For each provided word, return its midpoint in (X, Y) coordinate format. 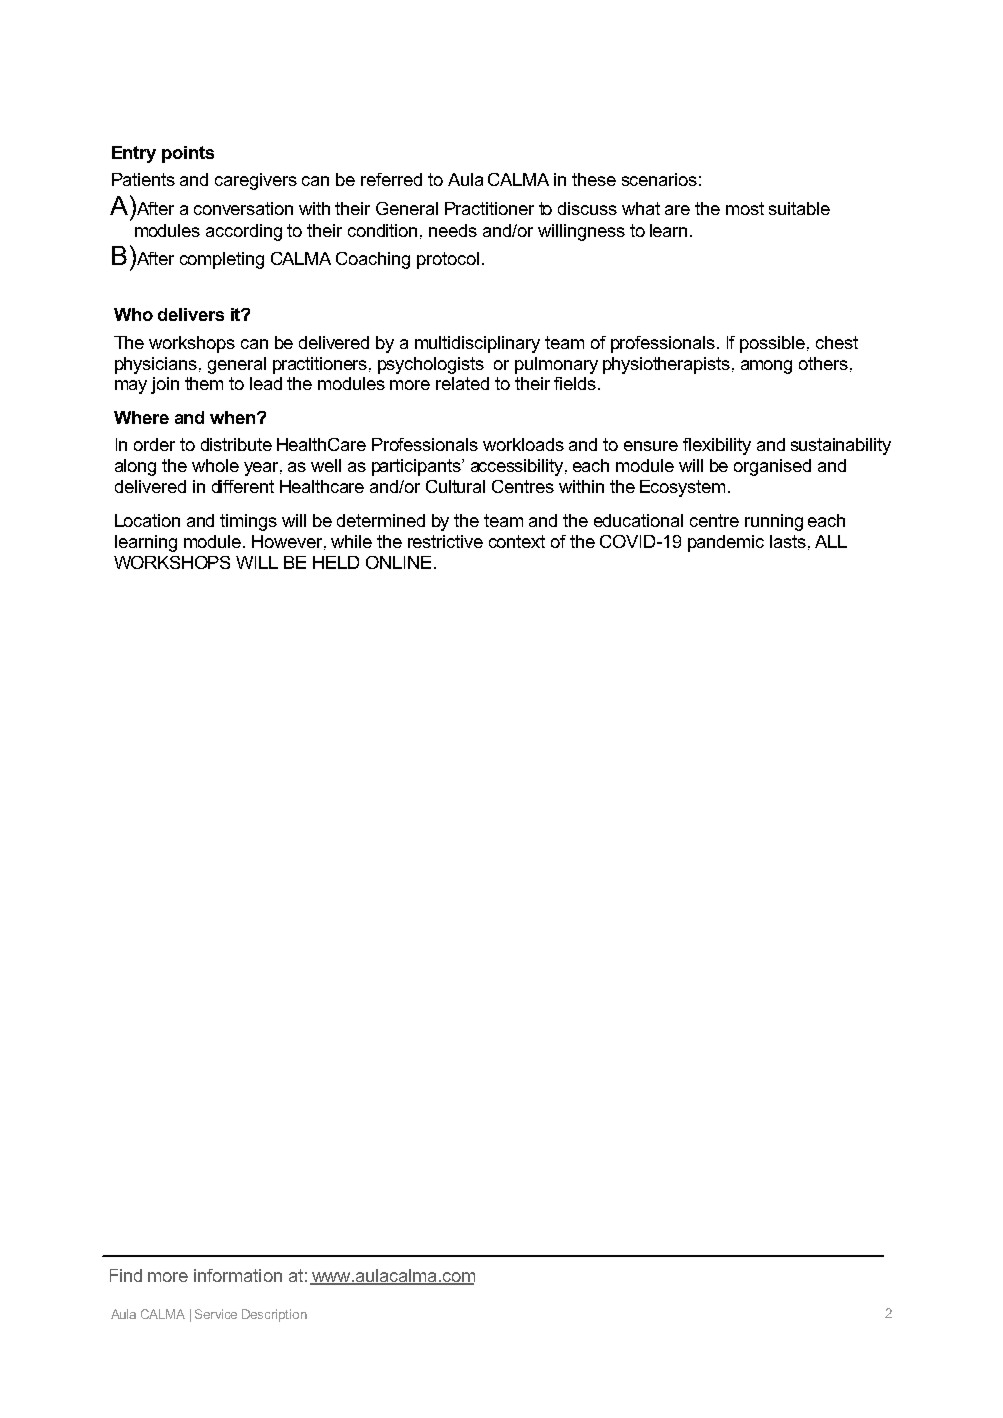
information (238, 1275)
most (745, 208)
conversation (243, 208)
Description (274, 1315)
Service (216, 1314)
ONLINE (398, 562)
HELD (336, 562)
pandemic (726, 543)
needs (453, 230)
